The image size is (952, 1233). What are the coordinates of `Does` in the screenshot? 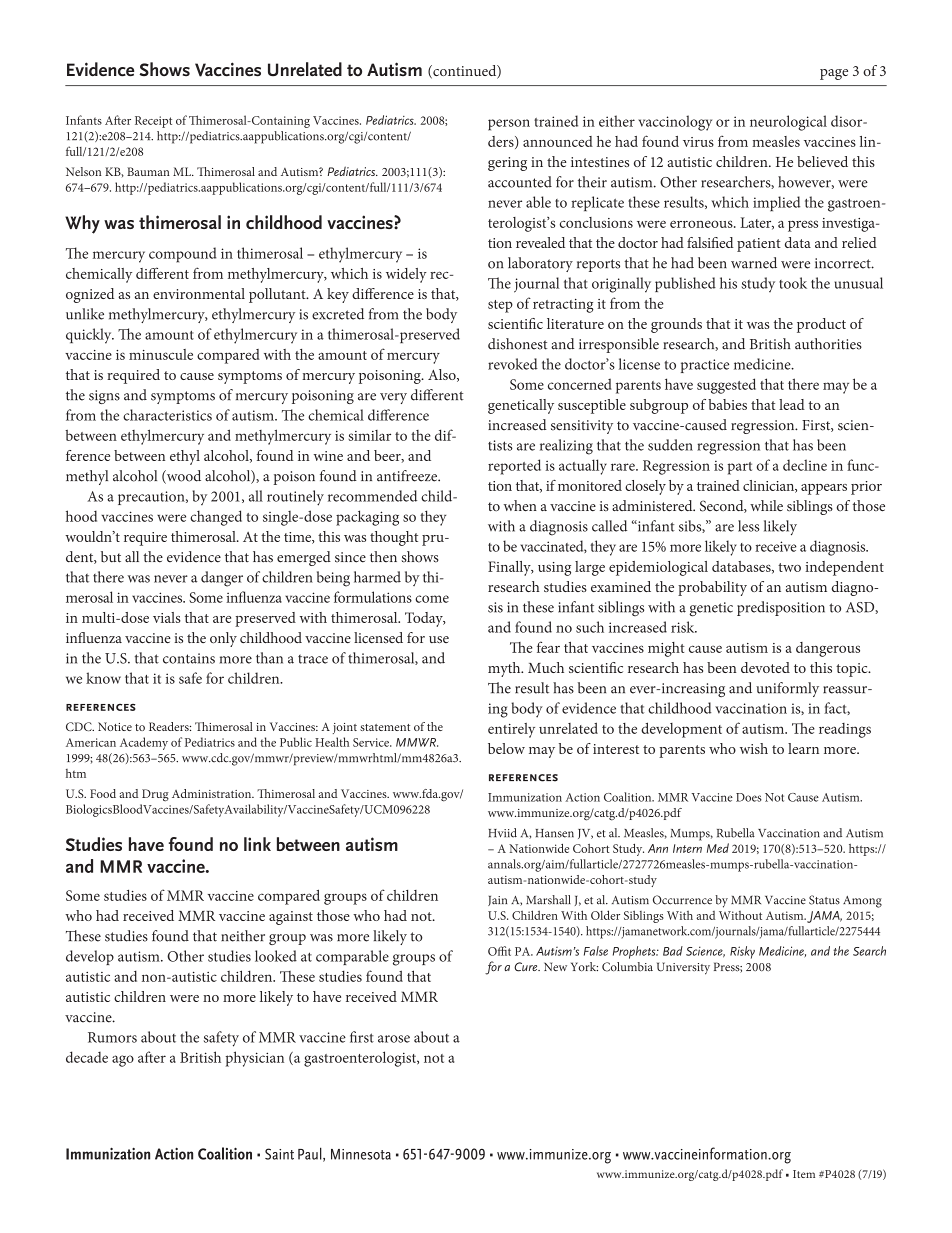 It's located at (749, 797).
